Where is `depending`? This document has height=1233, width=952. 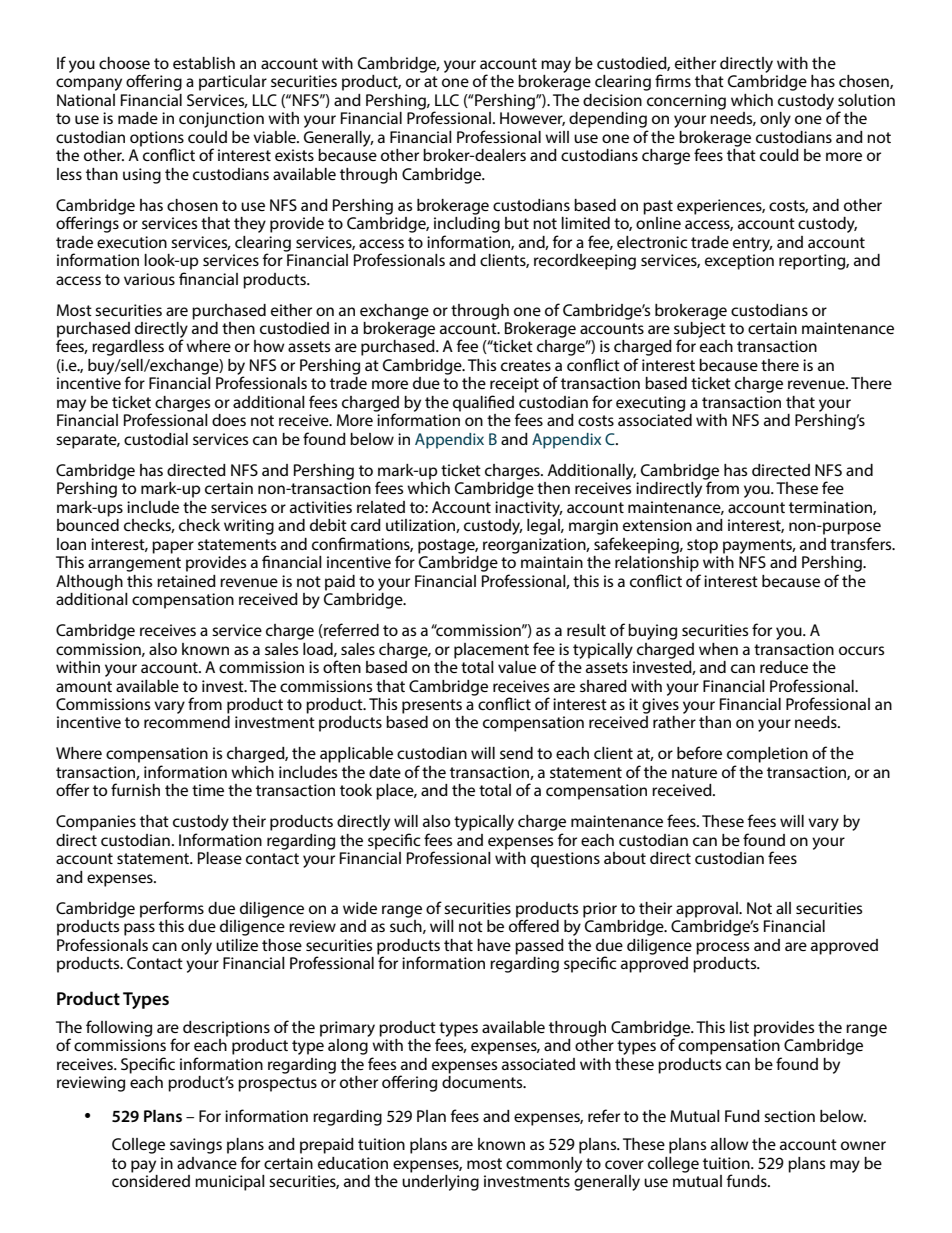 depending is located at coordinates (608, 120).
